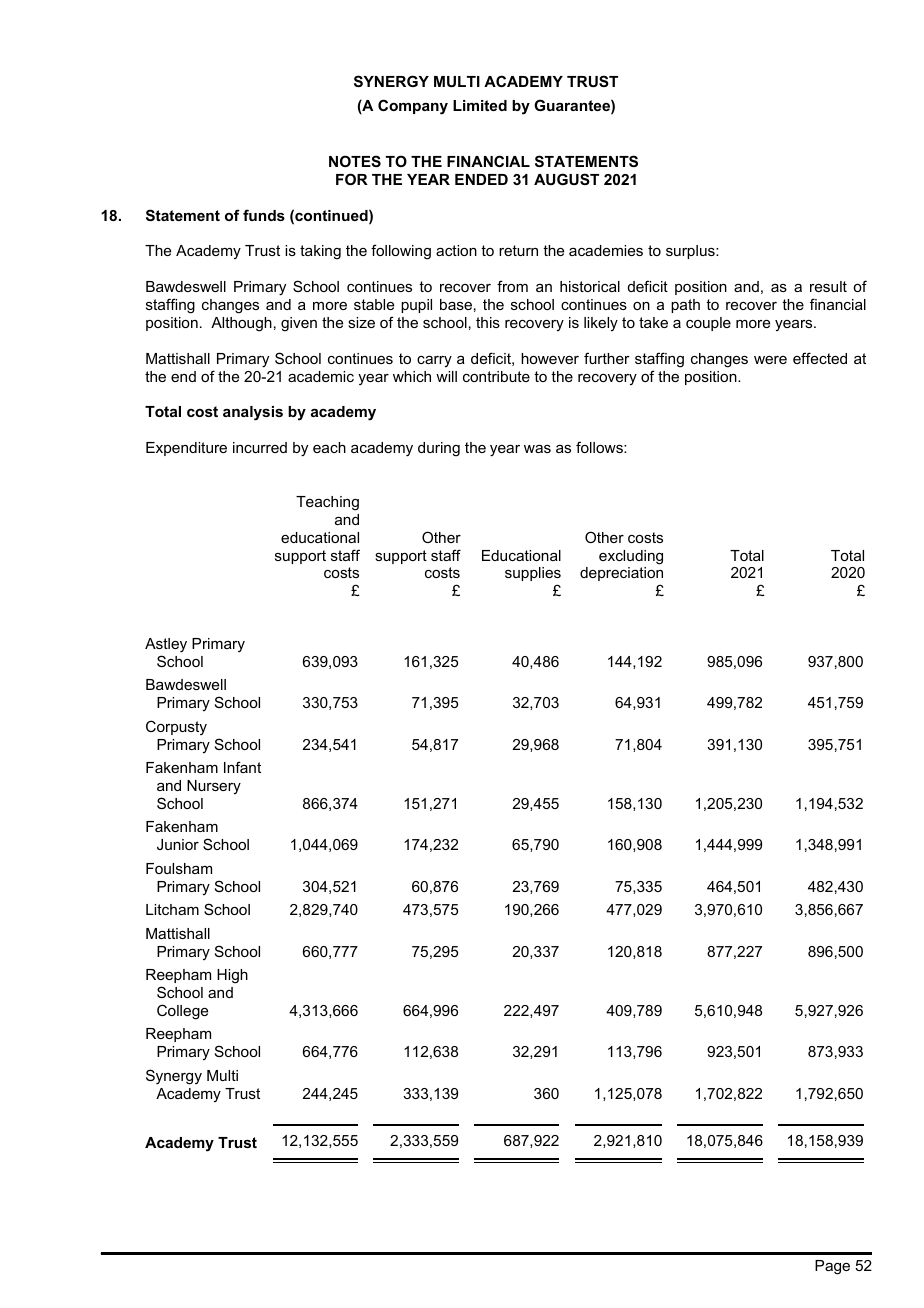 The width and height of the document is (924, 1308). I want to click on supplies, so click(533, 576).
